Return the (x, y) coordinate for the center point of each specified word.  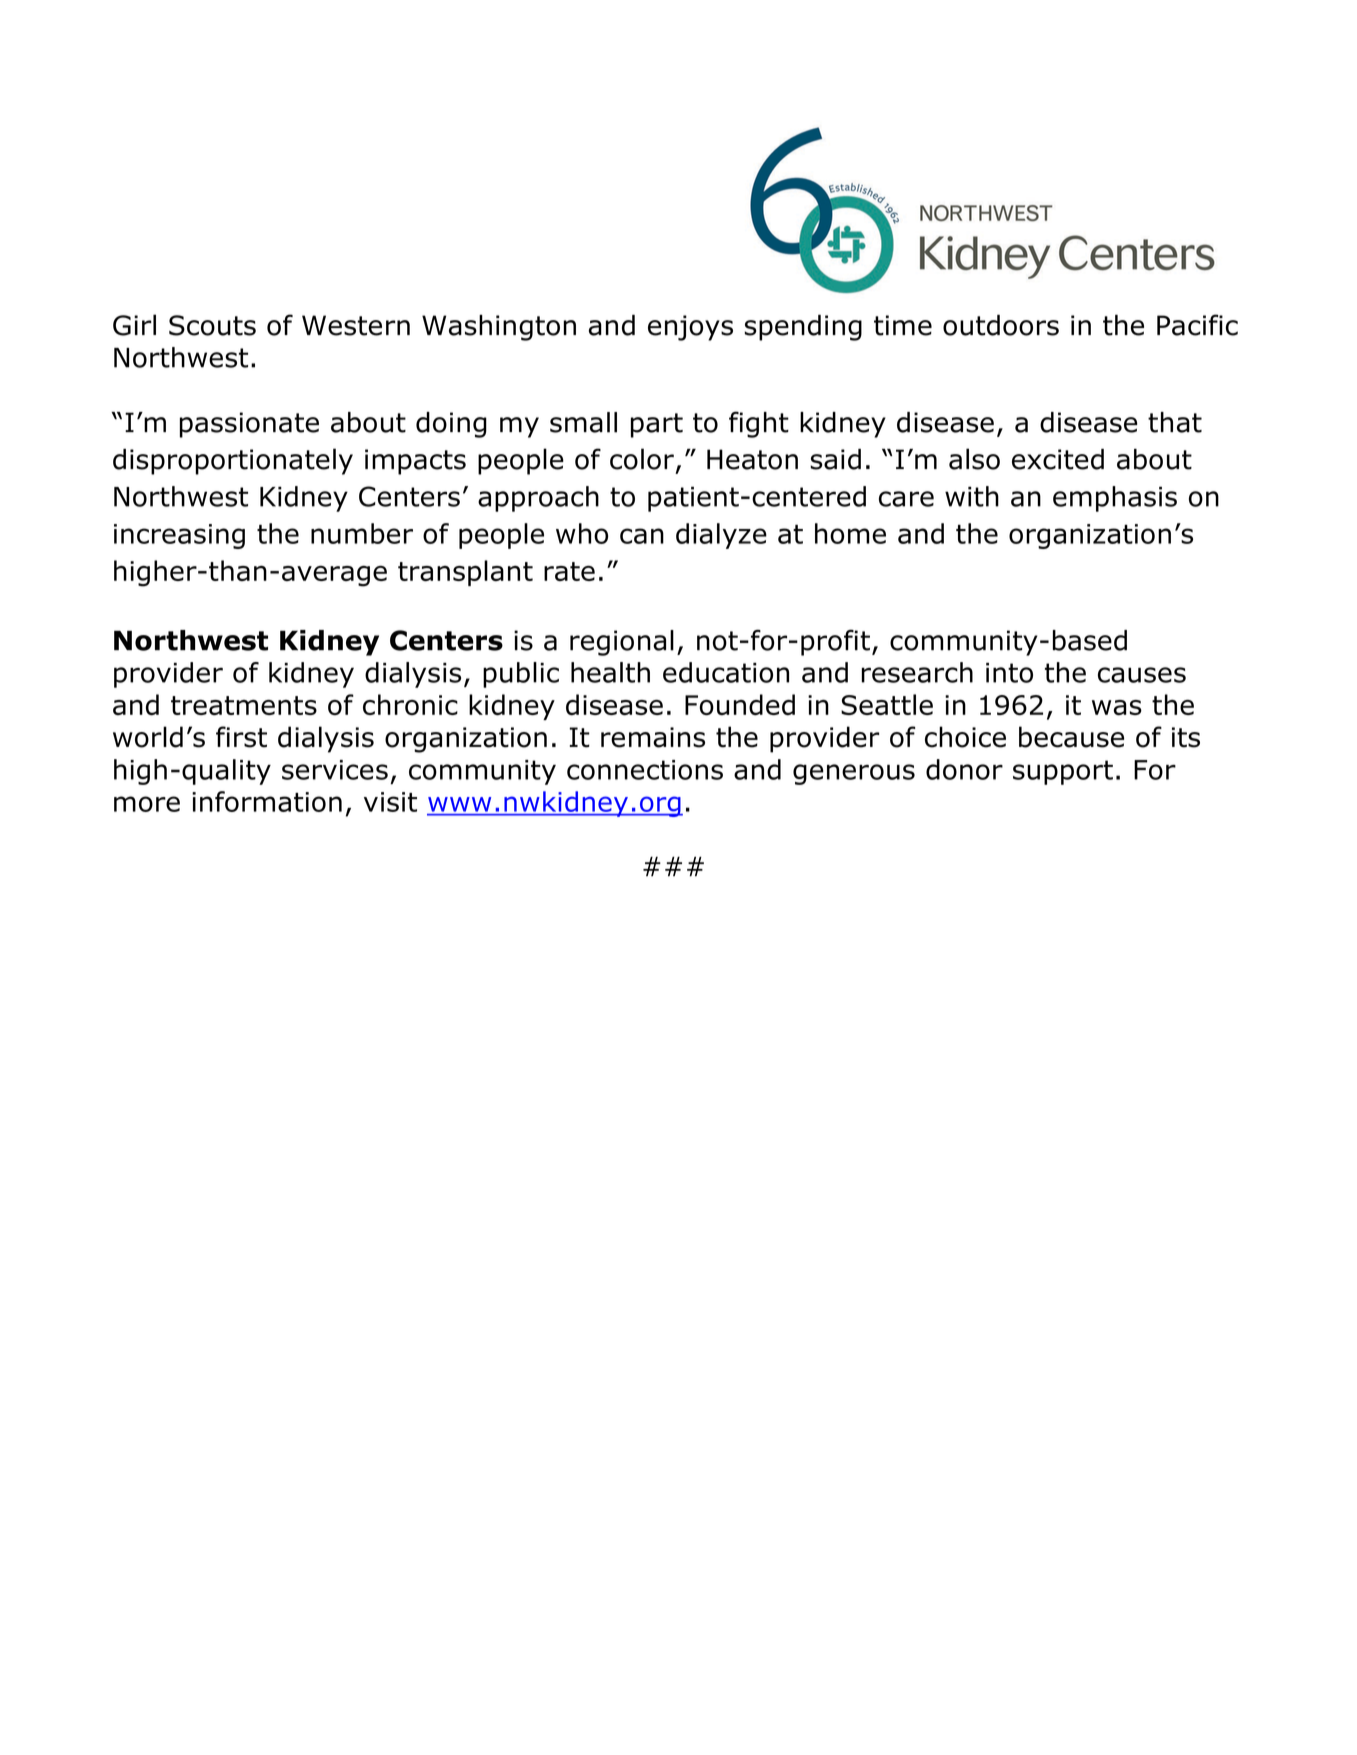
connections (645, 770)
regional (622, 643)
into (1009, 673)
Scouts (212, 325)
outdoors (1001, 325)
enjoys (690, 328)
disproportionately (233, 461)
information (267, 801)
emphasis (1115, 499)
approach (538, 499)
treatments (244, 705)
